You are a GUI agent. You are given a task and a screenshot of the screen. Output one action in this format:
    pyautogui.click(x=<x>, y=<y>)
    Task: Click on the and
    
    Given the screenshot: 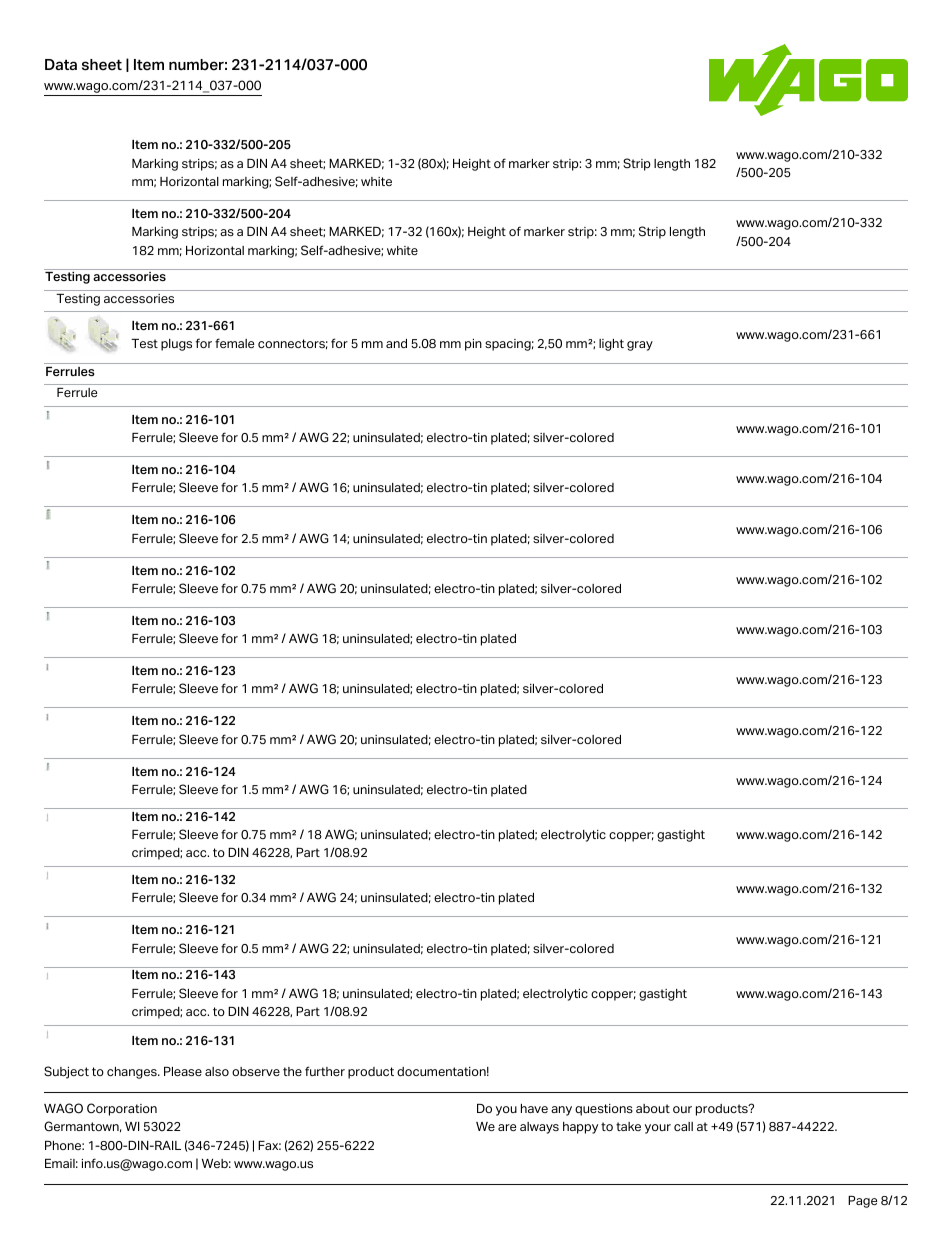 What is the action you would take?
    pyautogui.click(x=396, y=343)
